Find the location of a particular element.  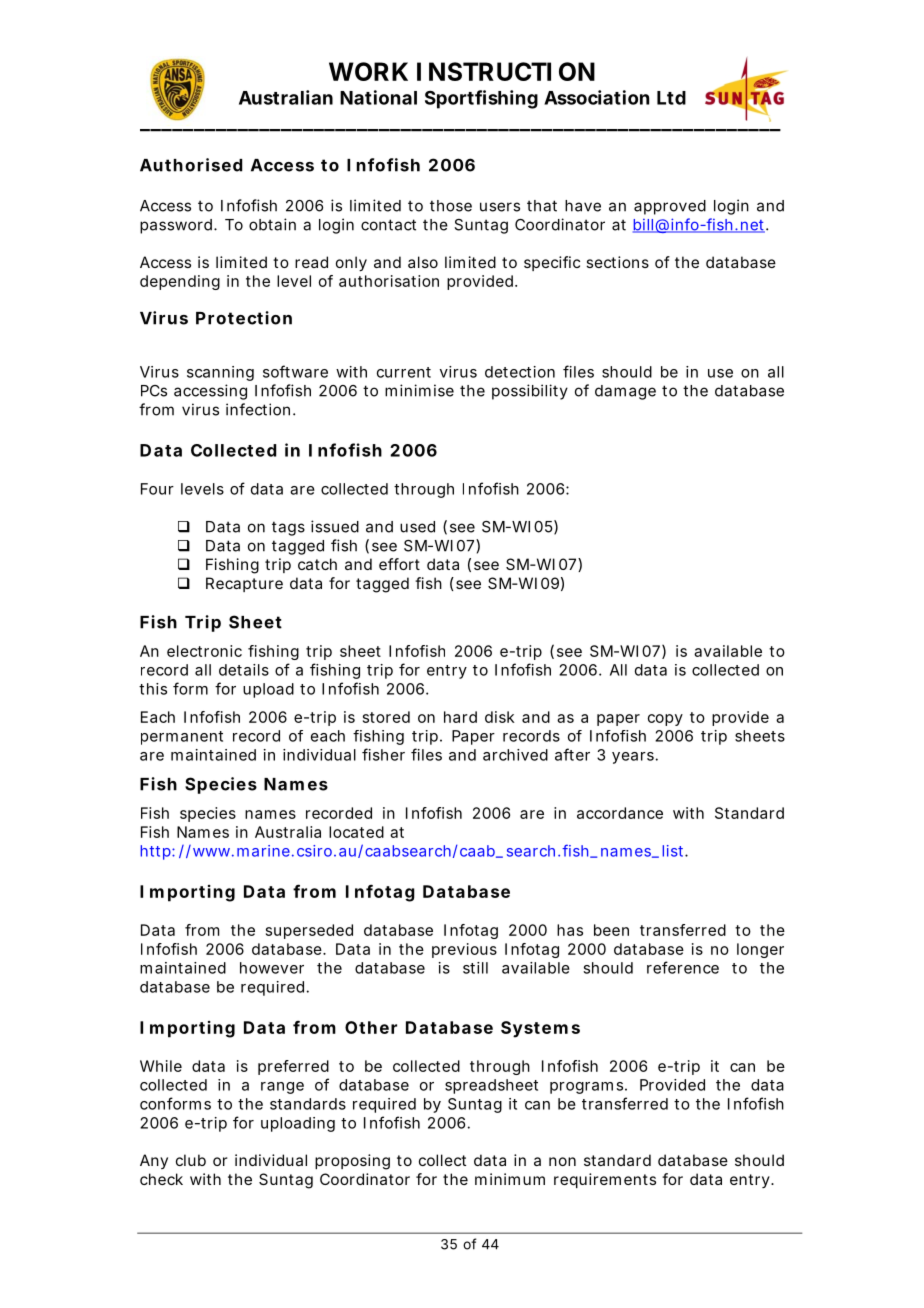

Authorised is located at coordinates (191, 165).
